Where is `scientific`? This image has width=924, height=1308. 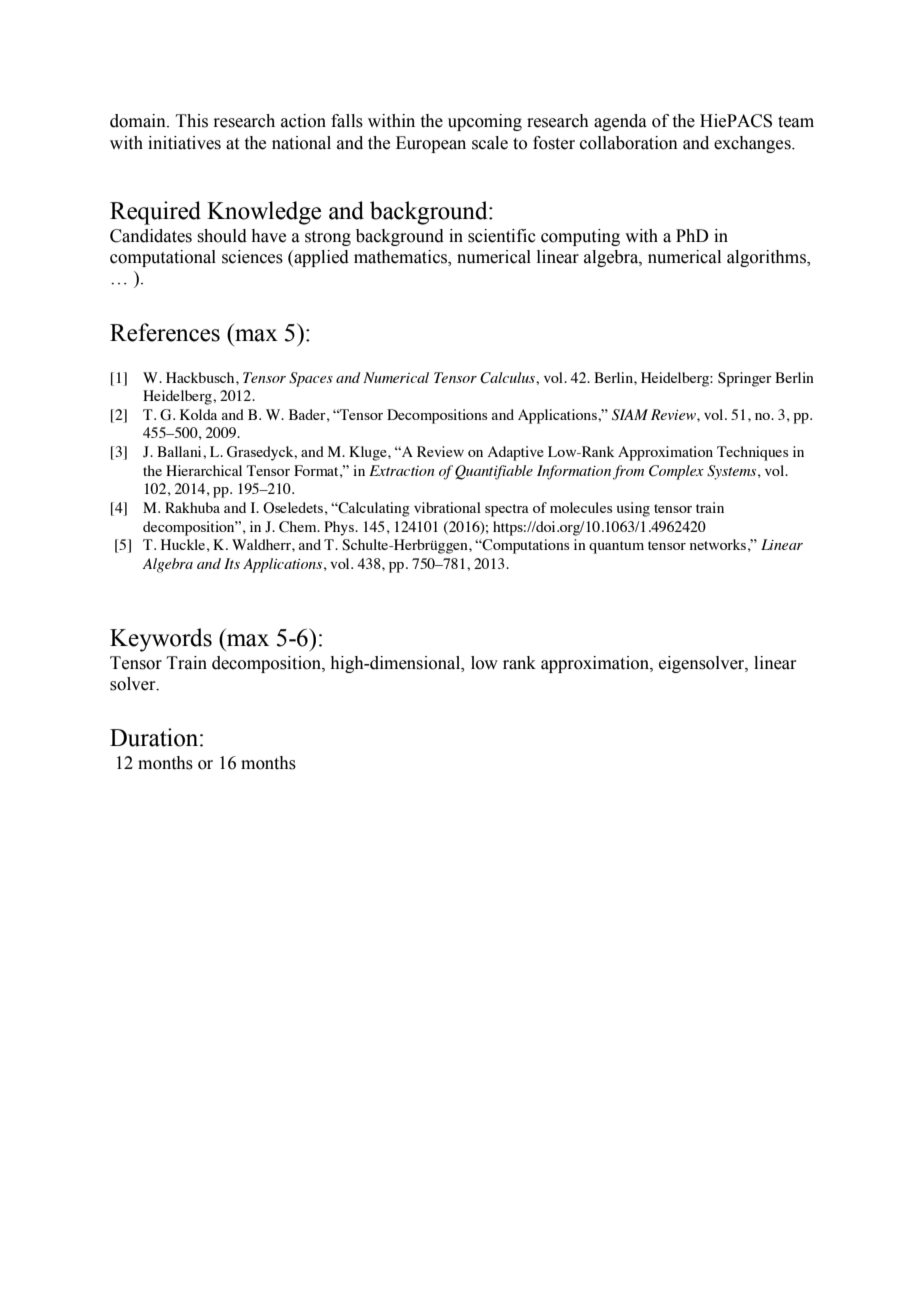 scientific is located at coordinates (502, 236).
